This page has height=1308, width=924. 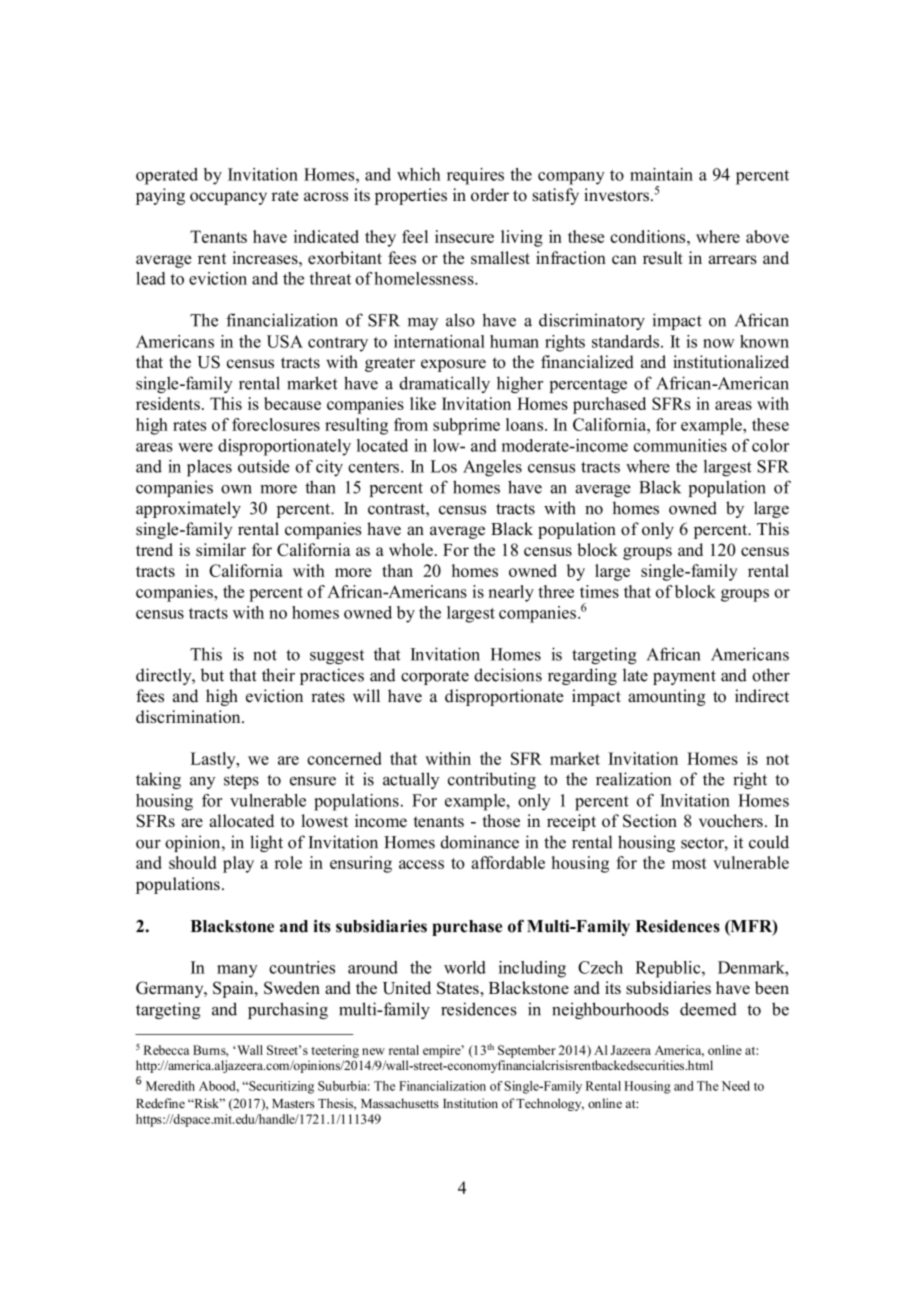 I want to click on maintain, so click(x=661, y=174).
